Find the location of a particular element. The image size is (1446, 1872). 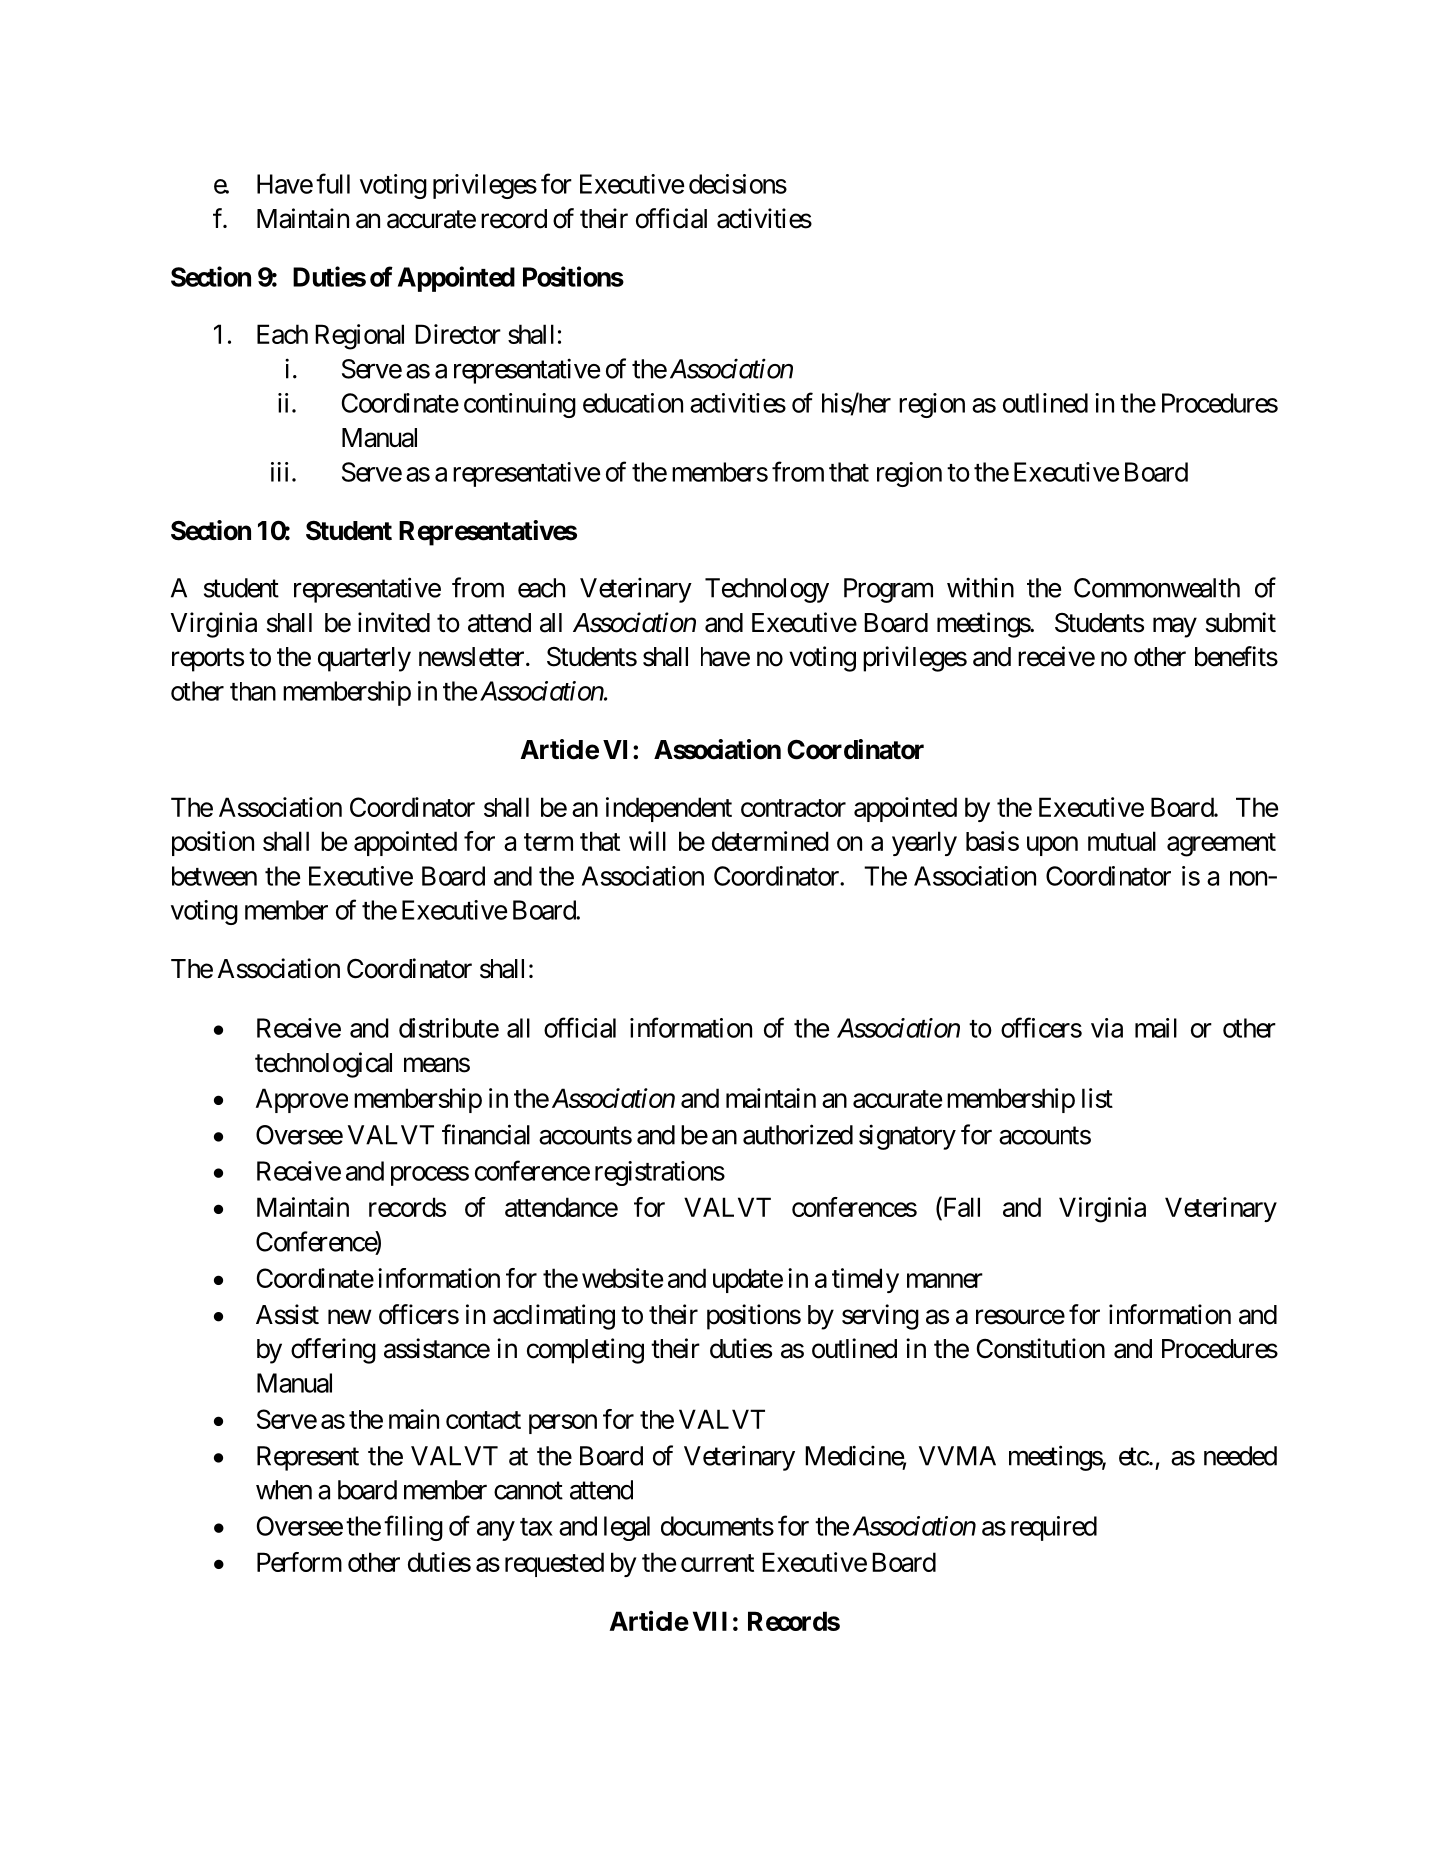

will is located at coordinates (647, 841).
